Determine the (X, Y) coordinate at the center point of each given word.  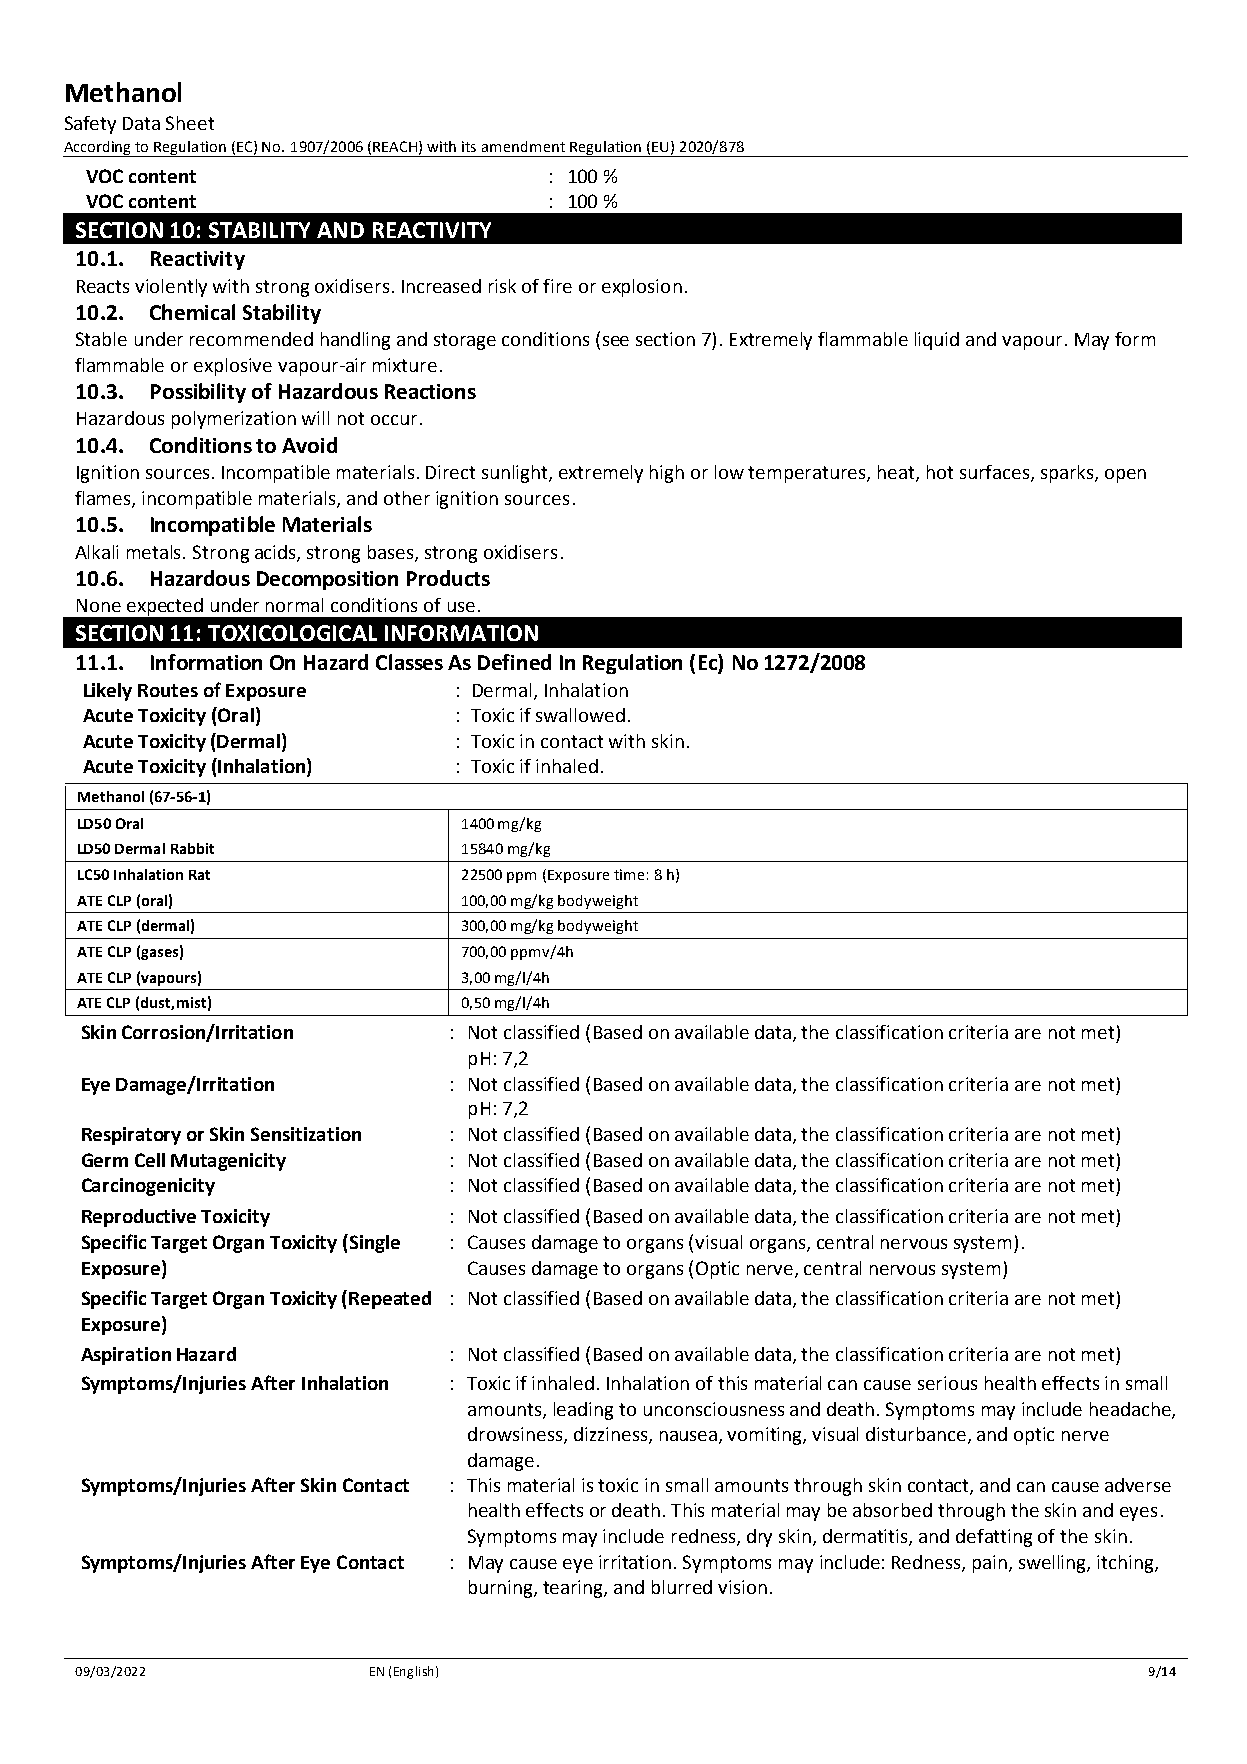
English (413, 1672)
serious (947, 1383)
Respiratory (131, 1136)
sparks (1067, 474)
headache (1131, 1410)
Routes (168, 690)
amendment (523, 146)
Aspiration (126, 1356)
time (629, 874)
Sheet (190, 123)
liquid (937, 341)
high (667, 474)
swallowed (580, 715)
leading (583, 1411)
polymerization (234, 420)
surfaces (994, 472)
